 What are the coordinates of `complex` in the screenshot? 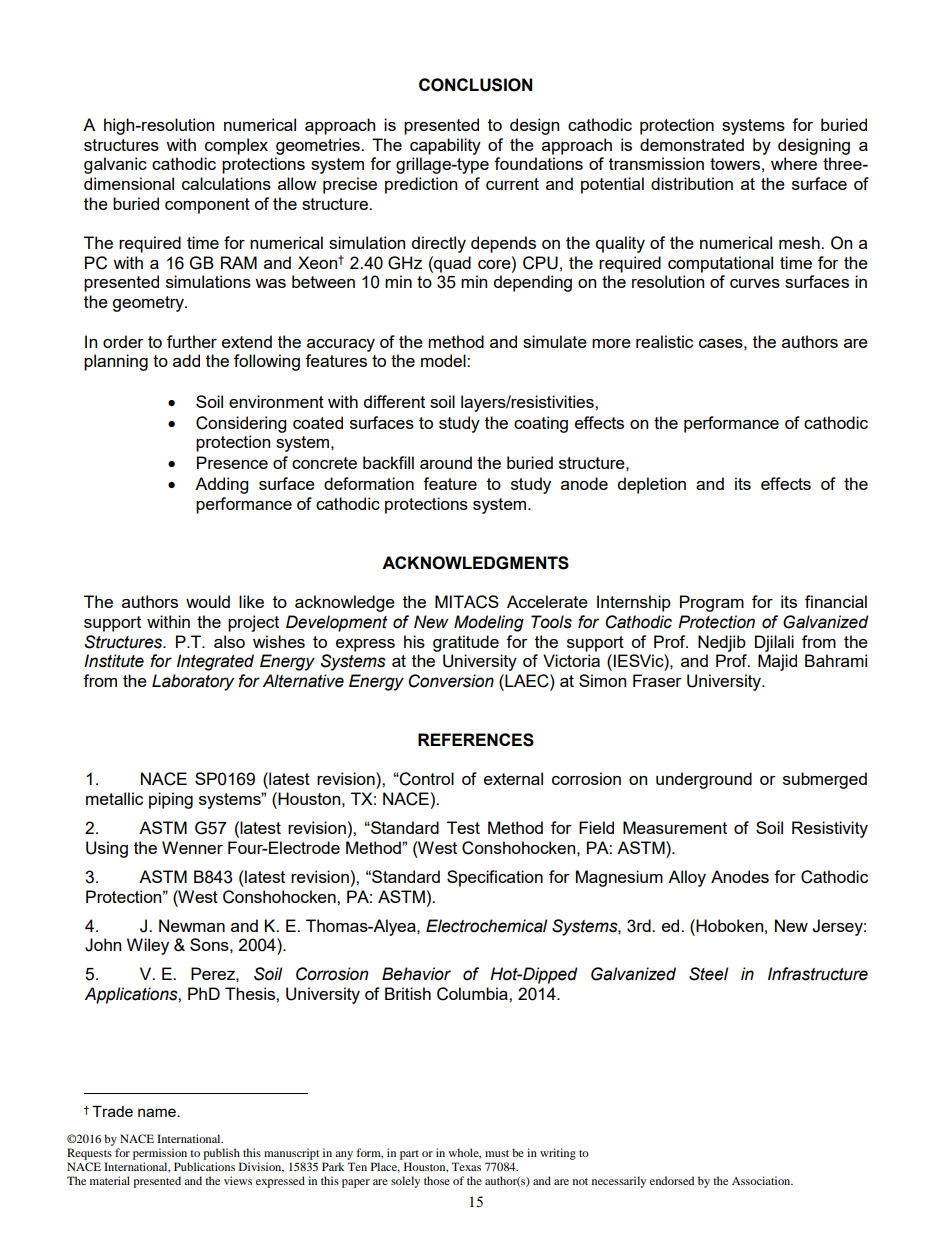 It's located at (236, 146).
